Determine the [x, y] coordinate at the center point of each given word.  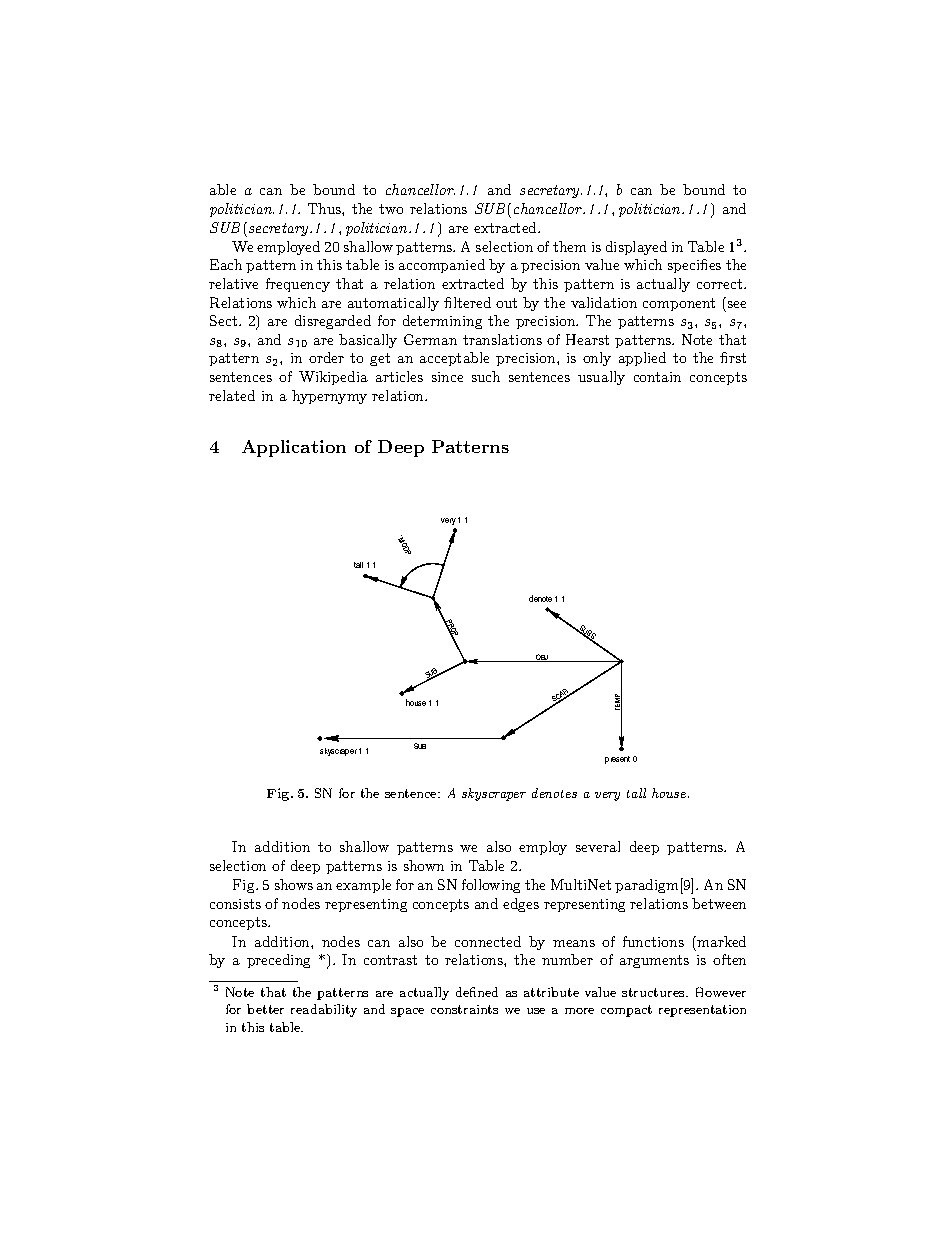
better [265, 1009]
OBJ [543, 658]
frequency [298, 285]
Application [294, 448]
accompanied [442, 266]
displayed [636, 248]
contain [657, 377]
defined [477, 992]
